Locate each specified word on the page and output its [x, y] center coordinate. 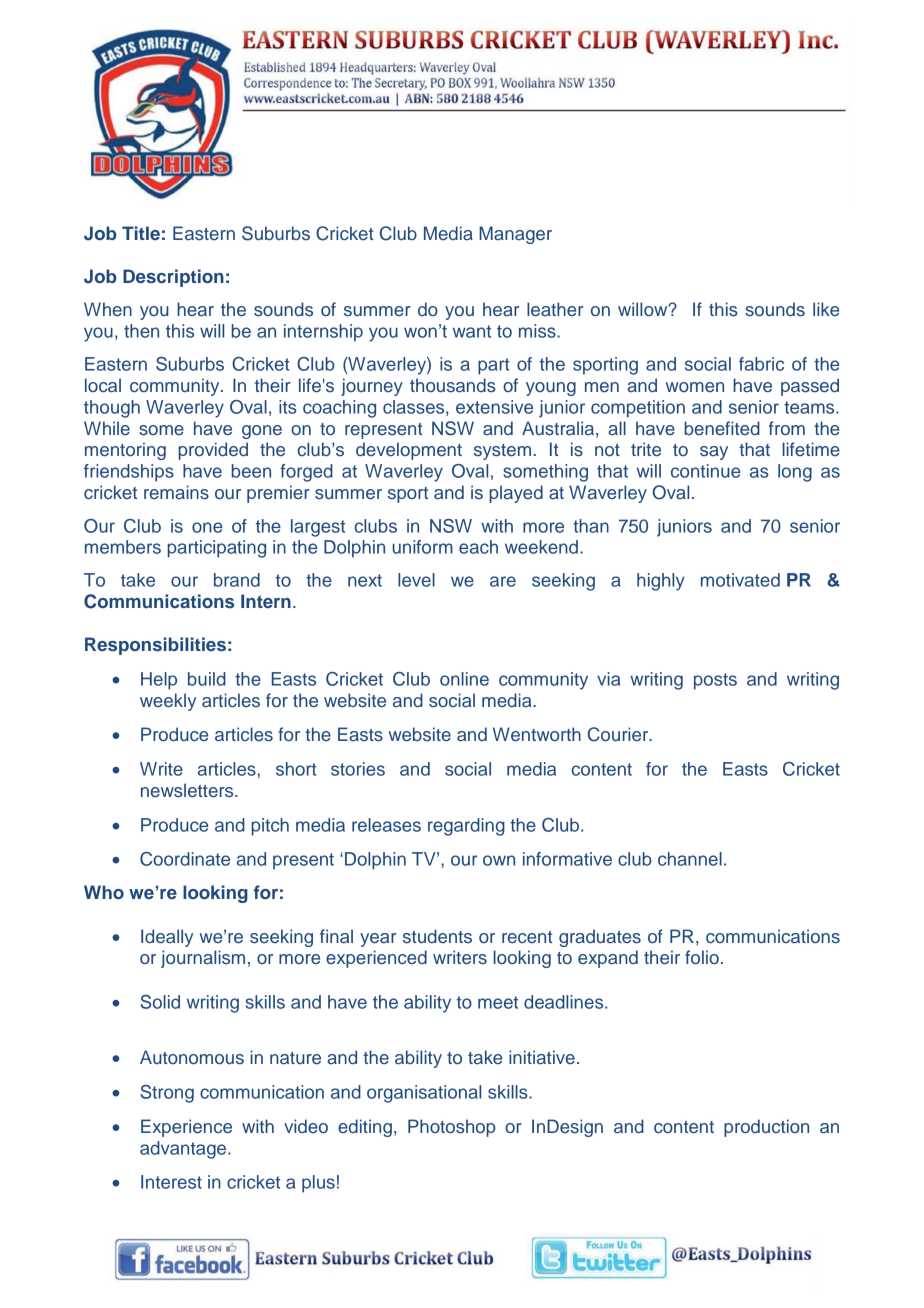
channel [690, 859]
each [478, 547]
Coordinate [185, 859]
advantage [184, 1150]
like [826, 309]
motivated [740, 580]
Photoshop [452, 1128]
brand [237, 580]
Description [173, 278]
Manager [515, 235]
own [499, 860]
